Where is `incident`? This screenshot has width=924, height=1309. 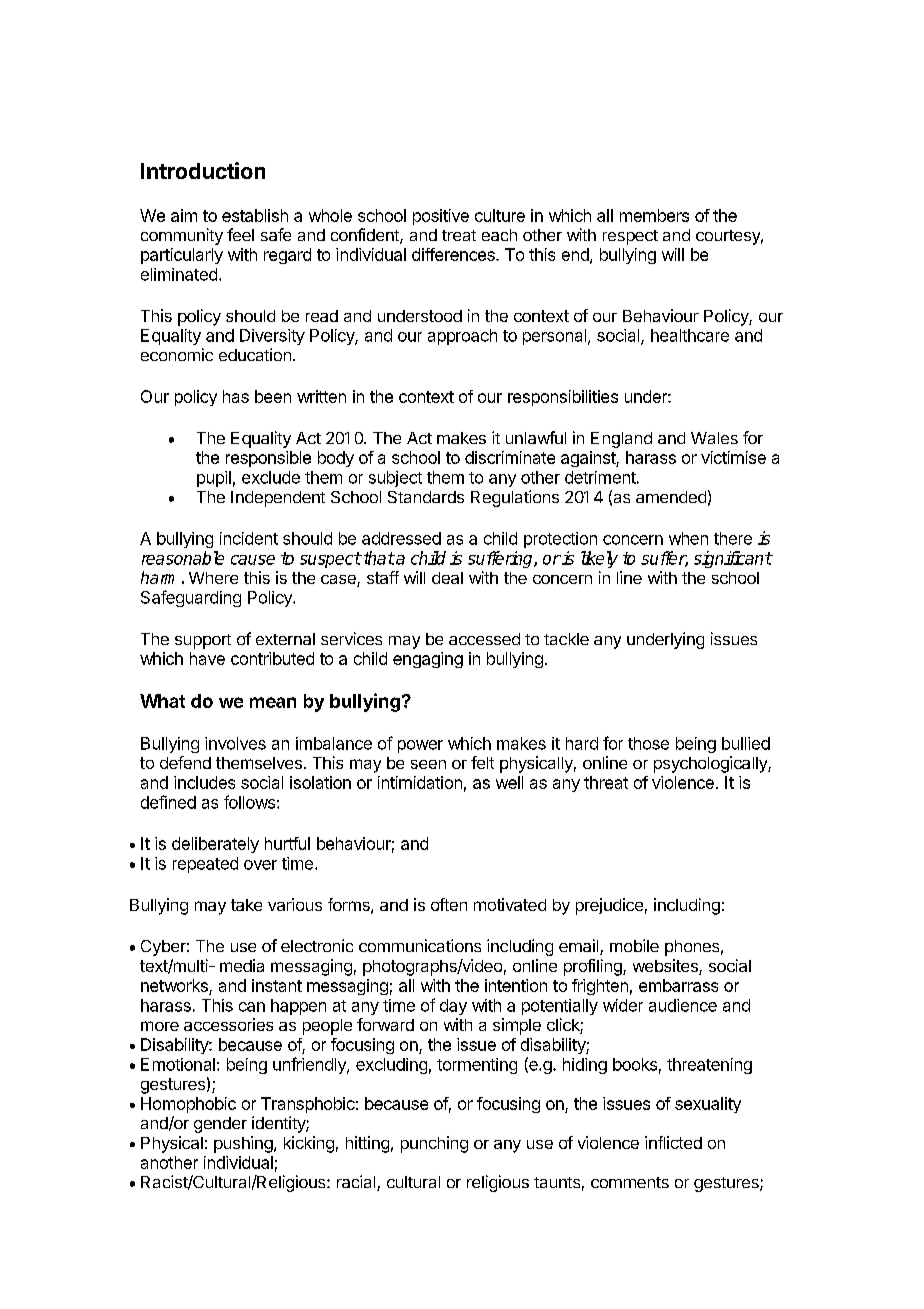
incident is located at coordinates (249, 538).
